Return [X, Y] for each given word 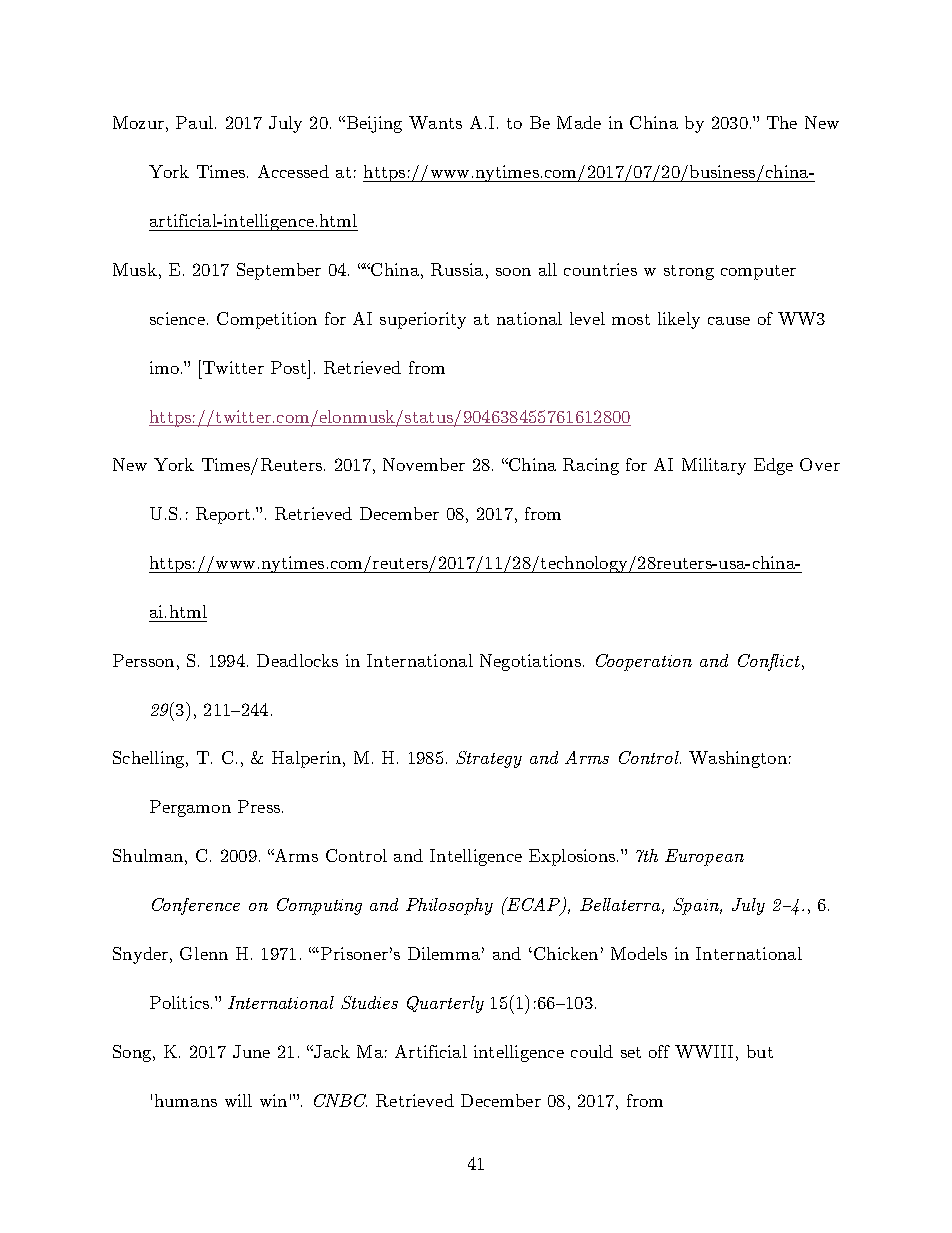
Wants [435, 122]
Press [259, 806]
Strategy [489, 759]
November [424, 464]
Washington [738, 759]
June [251, 1051]
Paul [194, 122]
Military [714, 466]
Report [223, 515]
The [782, 122]
